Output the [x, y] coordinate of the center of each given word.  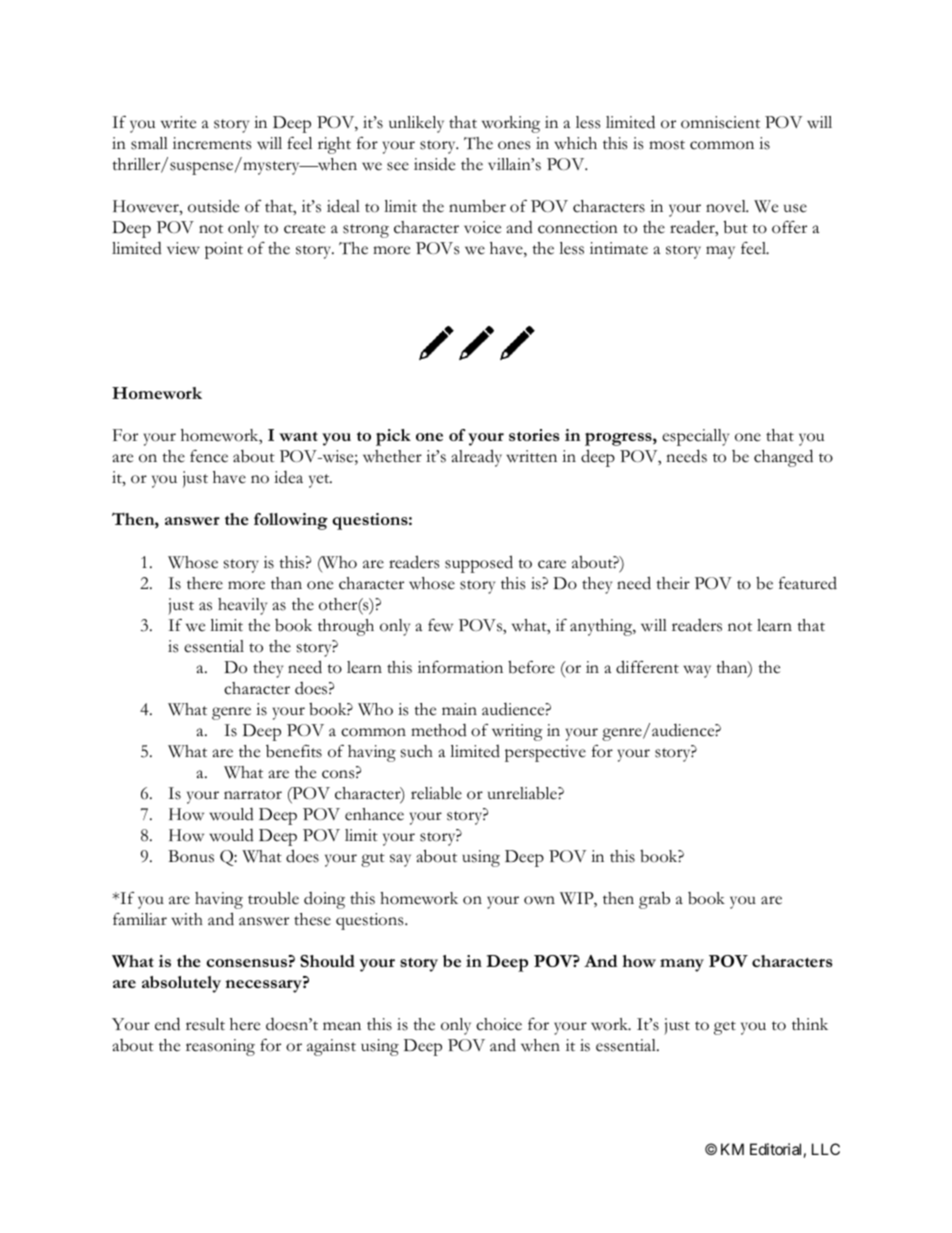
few [440, 625]
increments [212, 143]
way [697, 671]
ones [514, 145]
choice [499, 1024]
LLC [826, 1149]
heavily [242, 606]
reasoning [220, 1047]
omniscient [720, 122]
